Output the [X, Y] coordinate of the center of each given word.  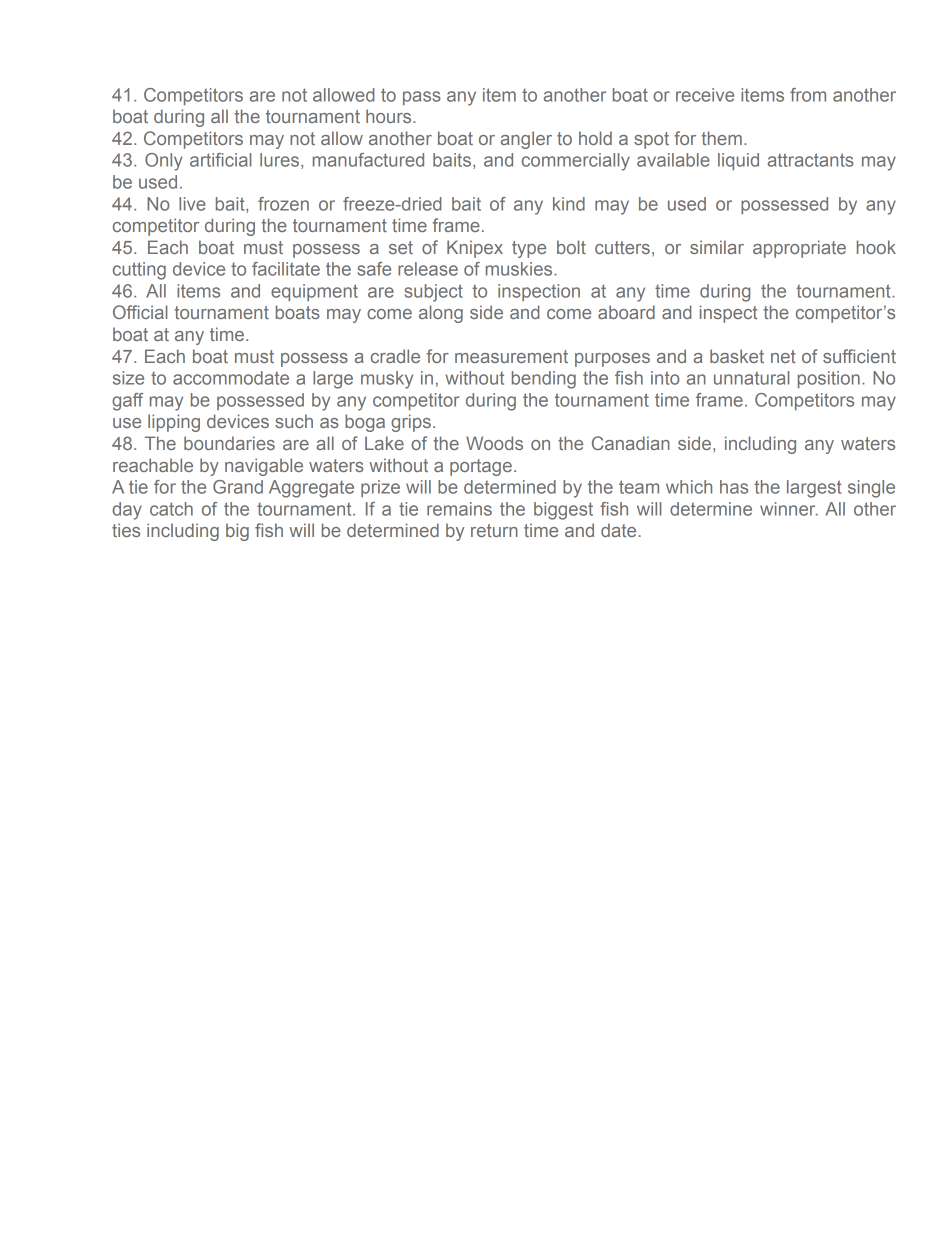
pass [422, 98]
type [529, 249]
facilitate [286, 269]
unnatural [752, 378]
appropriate [799, 249]
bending [544, 380]
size [128, 378]
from [808, 95]
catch [171, 509]
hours [390, 116]
